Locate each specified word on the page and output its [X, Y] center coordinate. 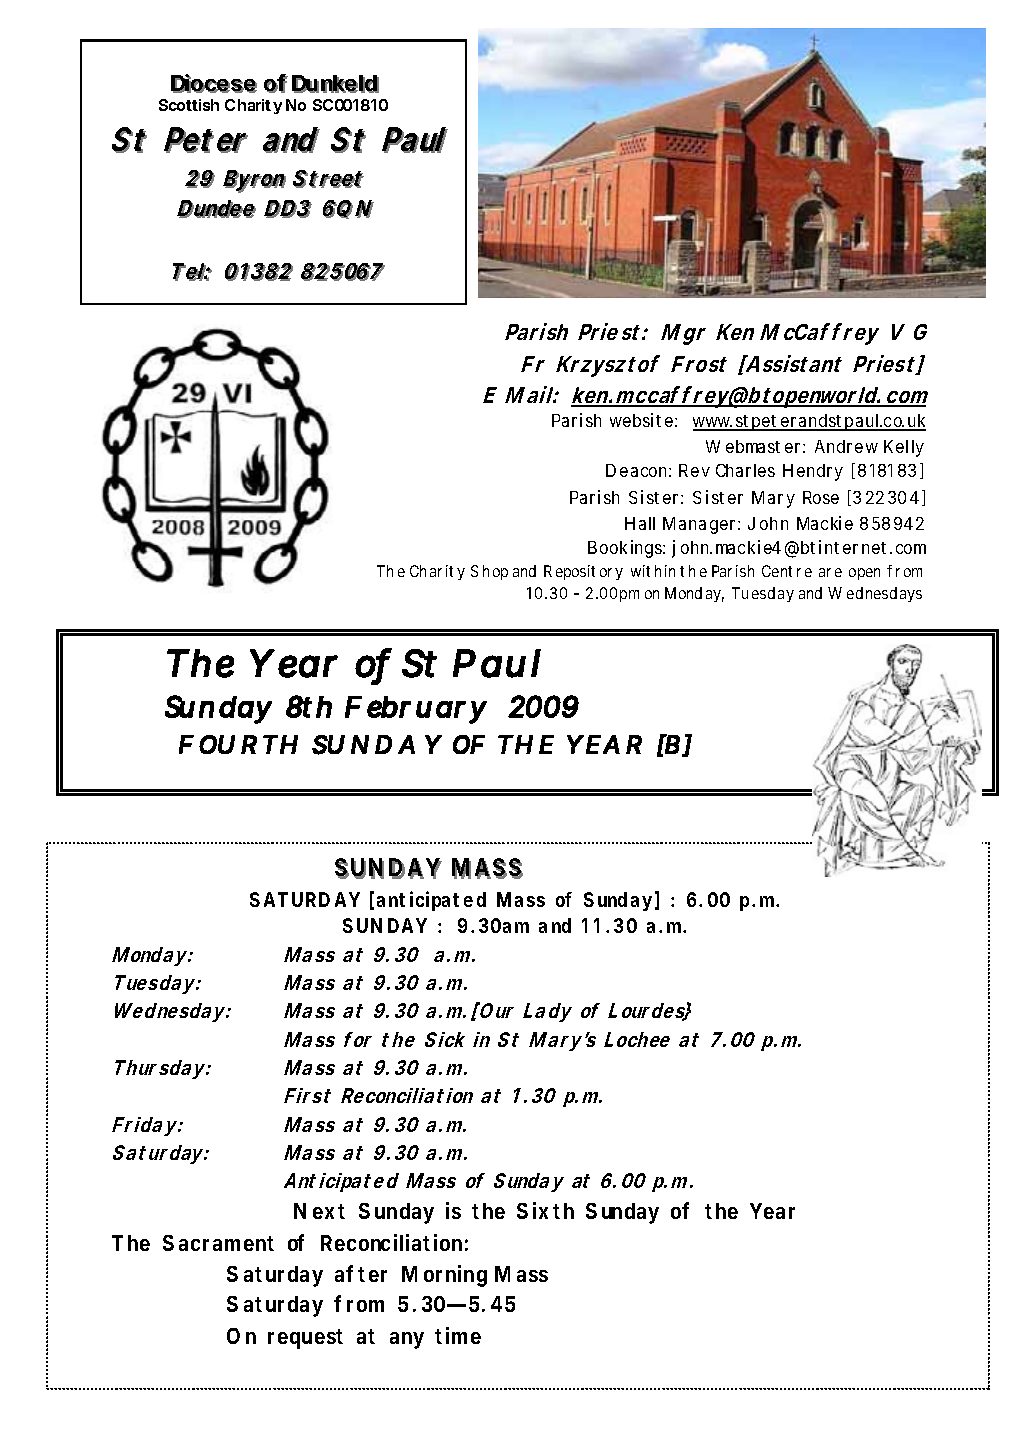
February [416, 710]
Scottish [189, 105]
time [458, 1335]
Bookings [626, 549]
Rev [694, 470]
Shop [489, 572]
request [305, 1339]
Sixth [545, 1210]
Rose [821, 497]
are [830, 572]
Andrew [846, 446]
